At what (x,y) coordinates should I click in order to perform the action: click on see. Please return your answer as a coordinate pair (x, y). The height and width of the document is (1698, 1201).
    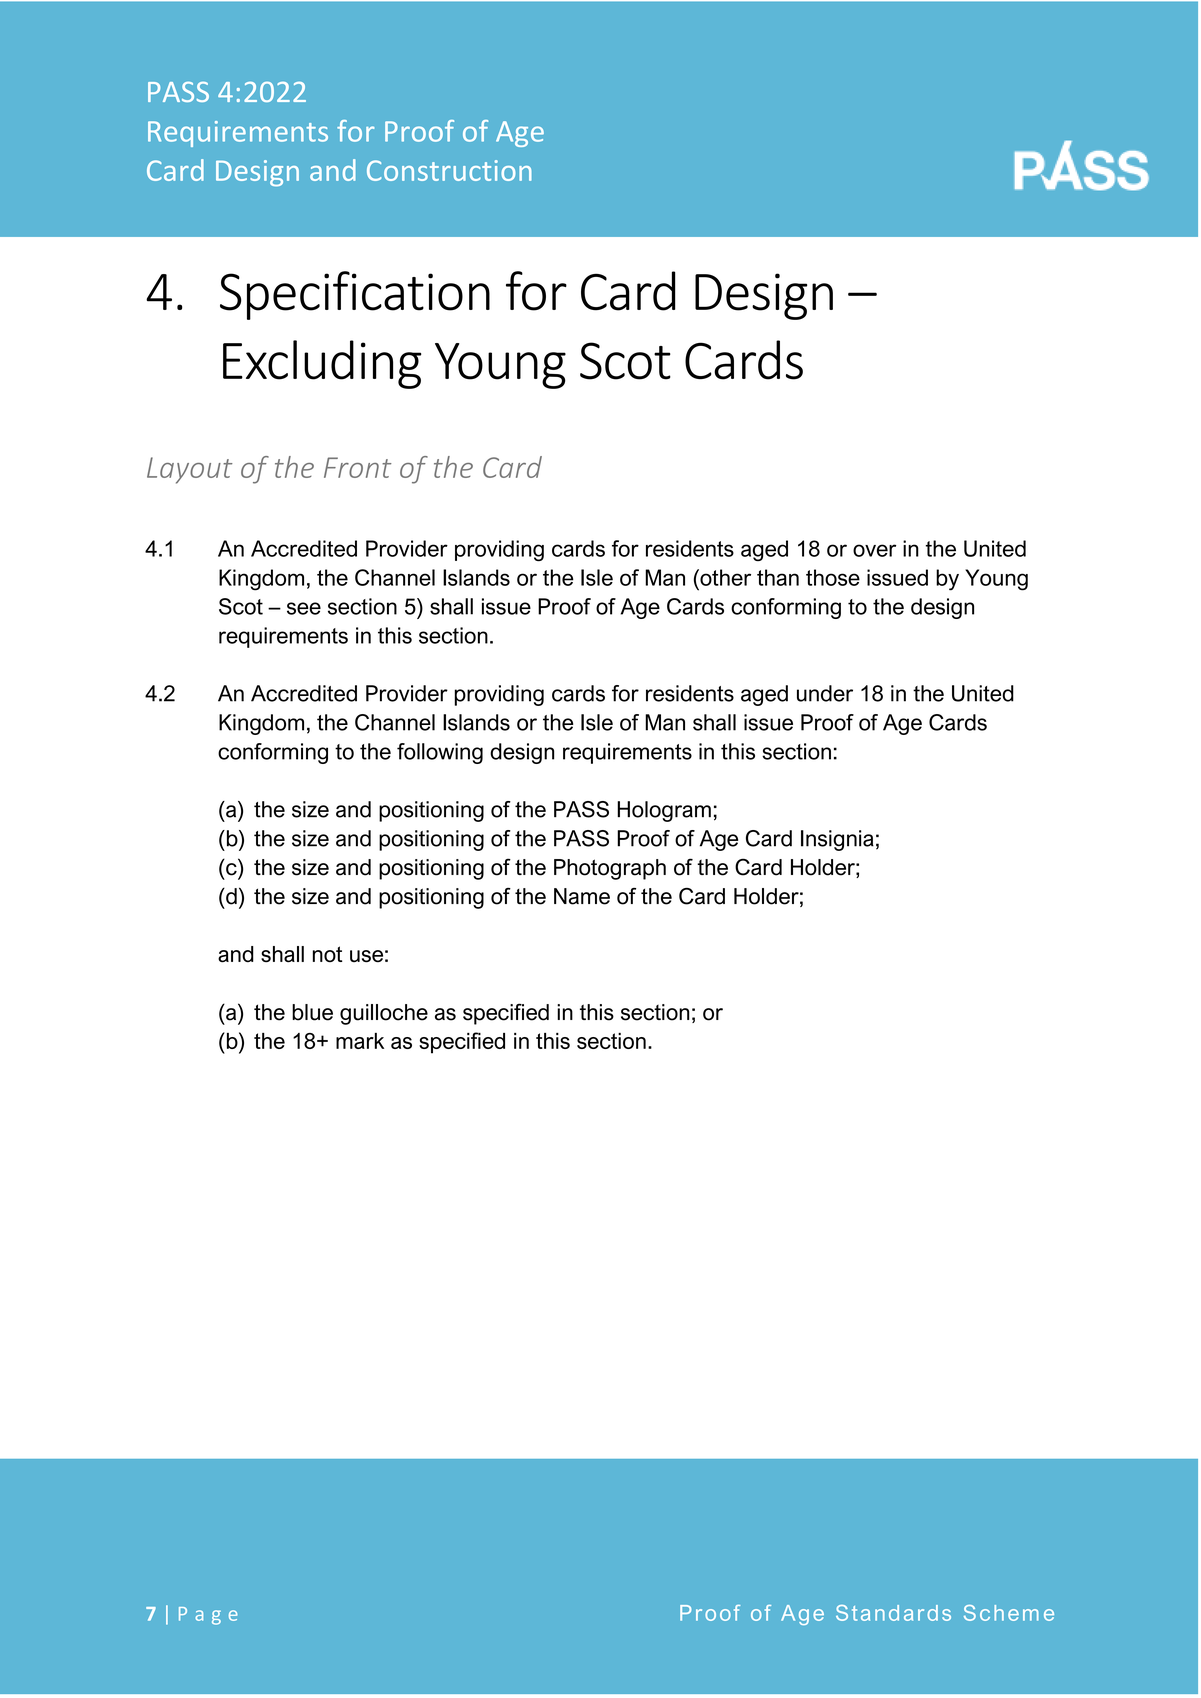
    Looking at the image, I should click on (304, 608).
